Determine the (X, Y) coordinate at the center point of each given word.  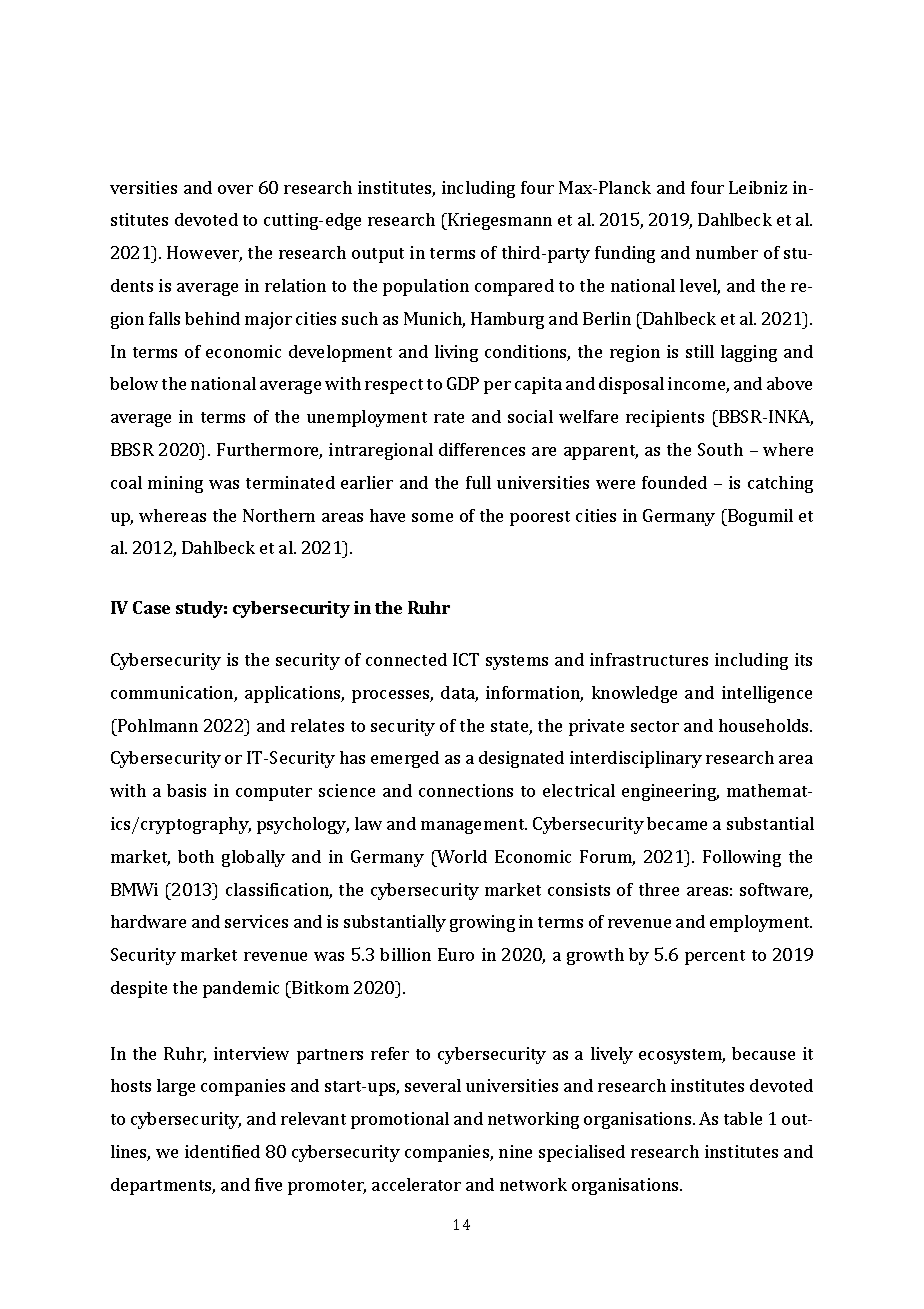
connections (466, 790)
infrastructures (649, 659)
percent (715, 957)
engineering (670, 792)
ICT (466, 659)
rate (449, 417)
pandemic (241, 989)
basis (186, 790)
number (727, 252)
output (378, 255)
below (134, 383)
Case (151, 607)
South (720, 449)
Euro (456, 954)
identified (222, 1151)
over (235, 189)
